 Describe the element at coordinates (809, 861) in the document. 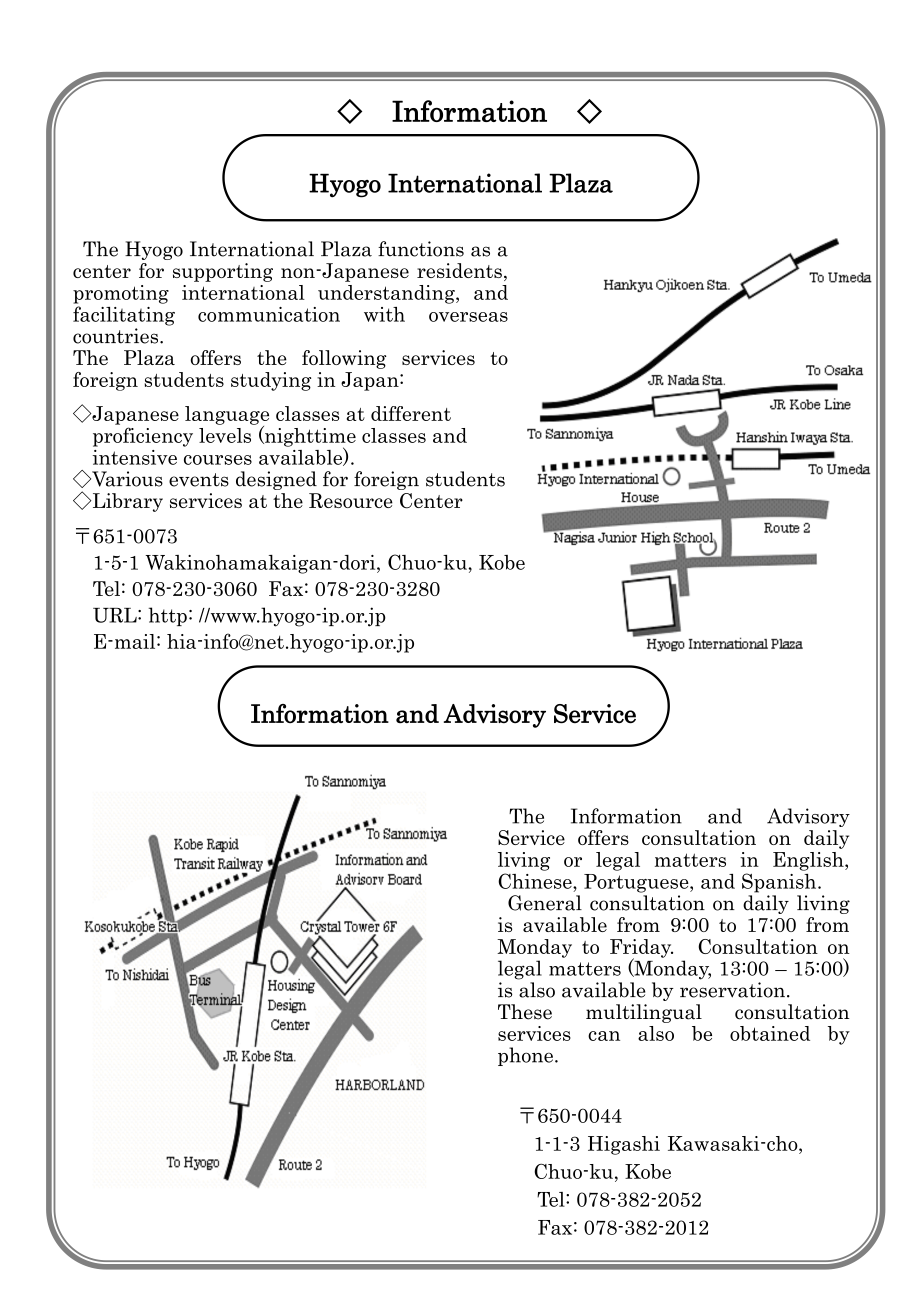

I see `English` at that location.
